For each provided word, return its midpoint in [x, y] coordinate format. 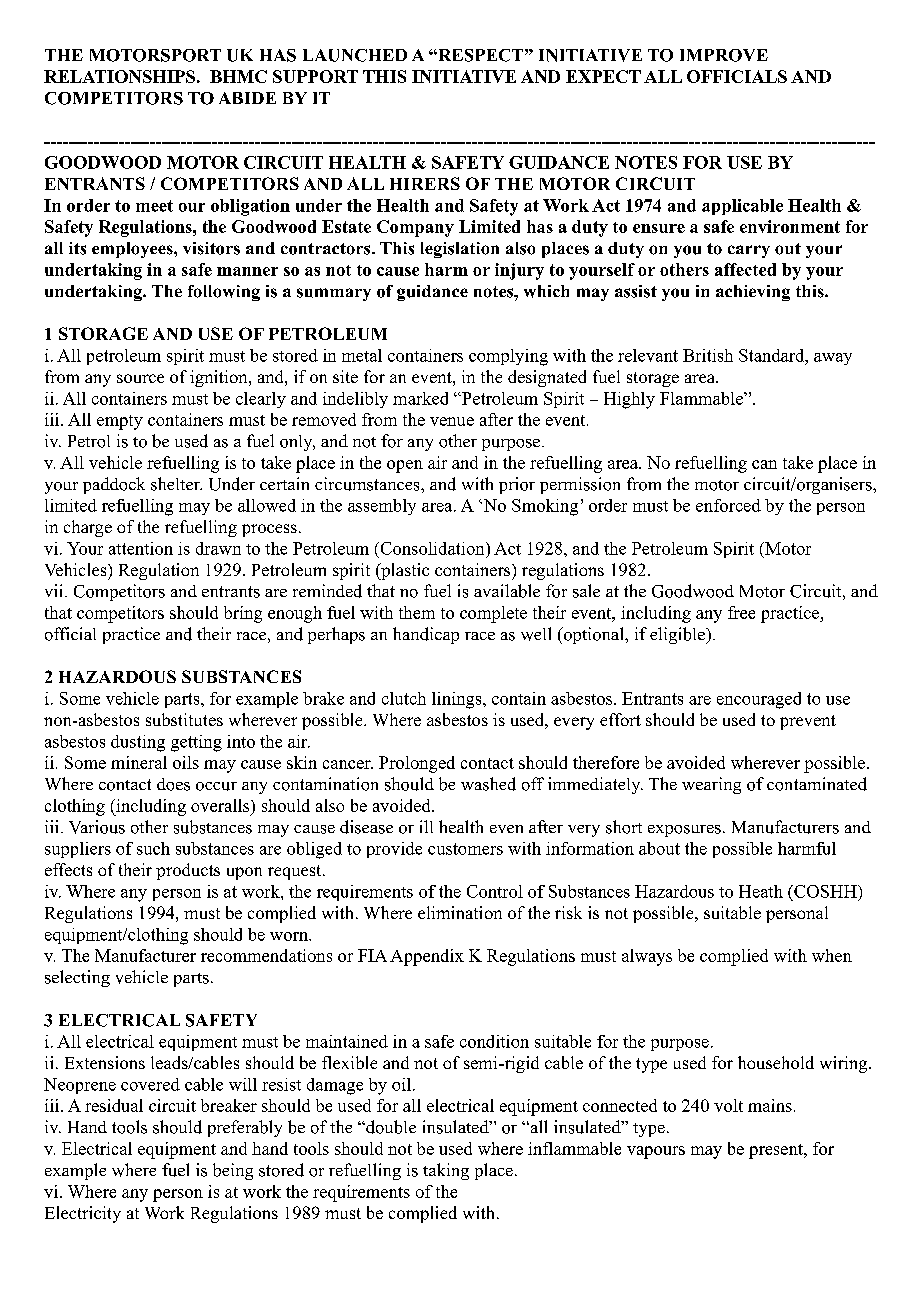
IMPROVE [724, 55]
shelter [176, 484]
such [153, 848]
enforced [728, 505]
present [777, 1151]
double [390, 1127]
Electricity [83, 1214]
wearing [711, 785]
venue [452, 421]
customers [465, 849]
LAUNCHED [355, 55]
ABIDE [247, 98]
